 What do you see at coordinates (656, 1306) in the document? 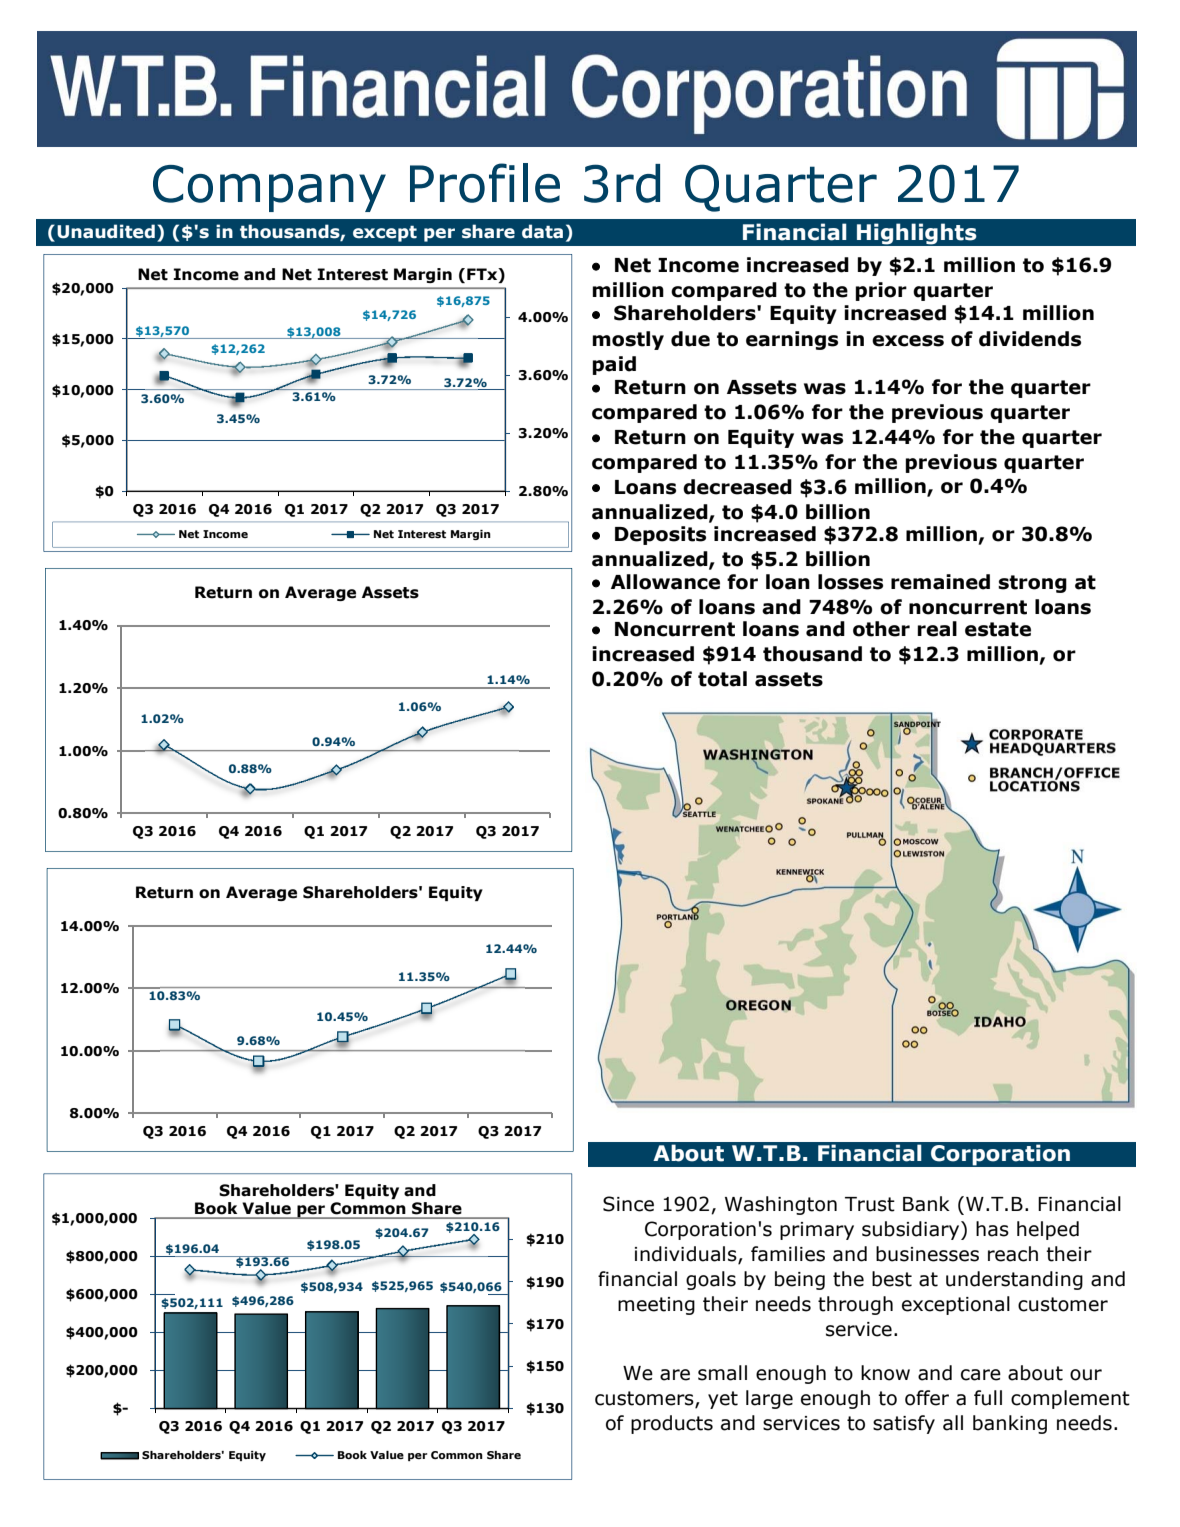
I see `meeting` at bounding box center [656, 1306].
